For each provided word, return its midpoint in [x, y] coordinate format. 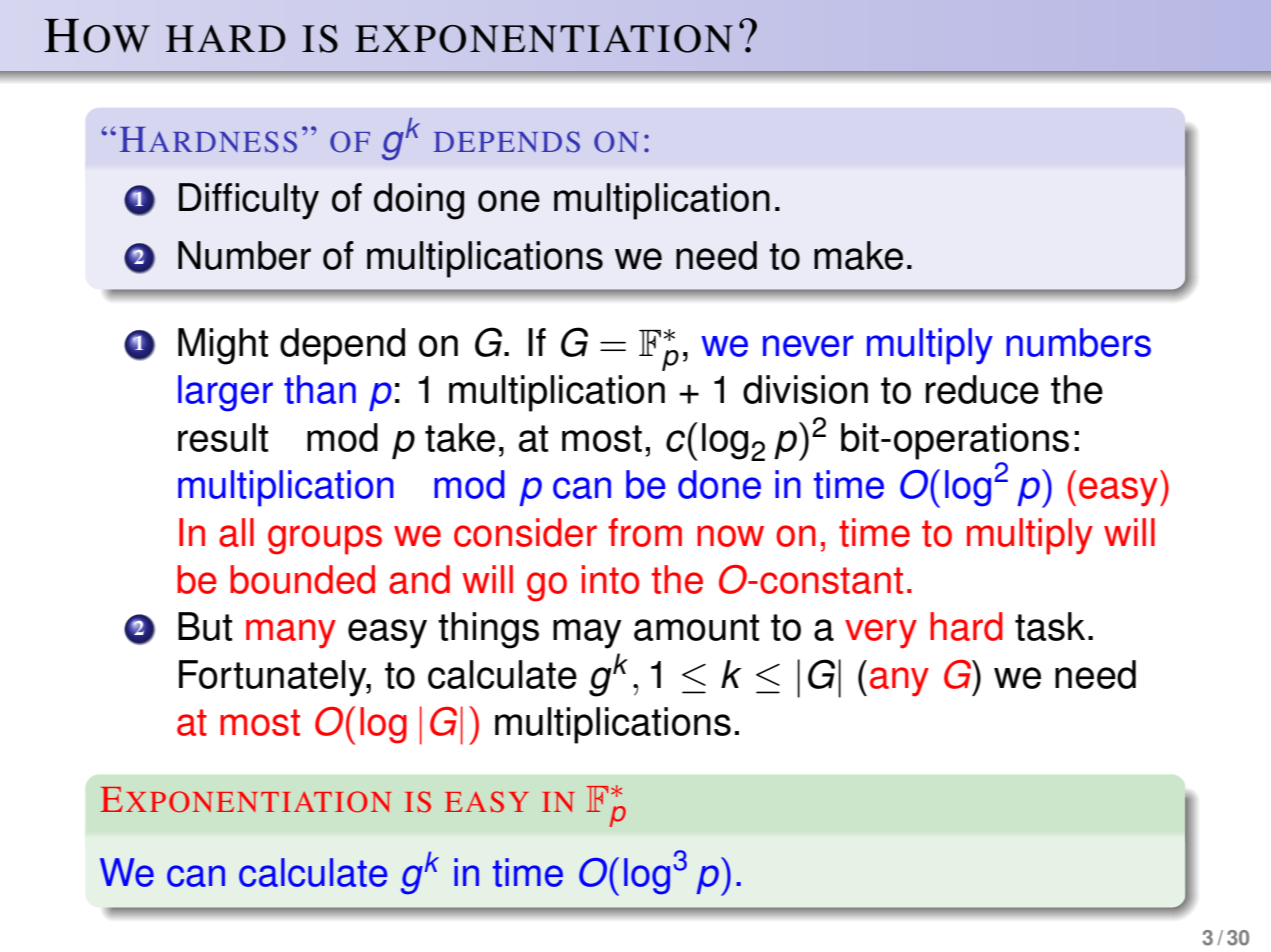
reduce [982, 389]
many [291, 634]
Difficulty [249, 201]
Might [223, 346]
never [808, 346]
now [730, 536]
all [236, 532]
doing [419, 201]
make [858, 255]
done [719, 484]
